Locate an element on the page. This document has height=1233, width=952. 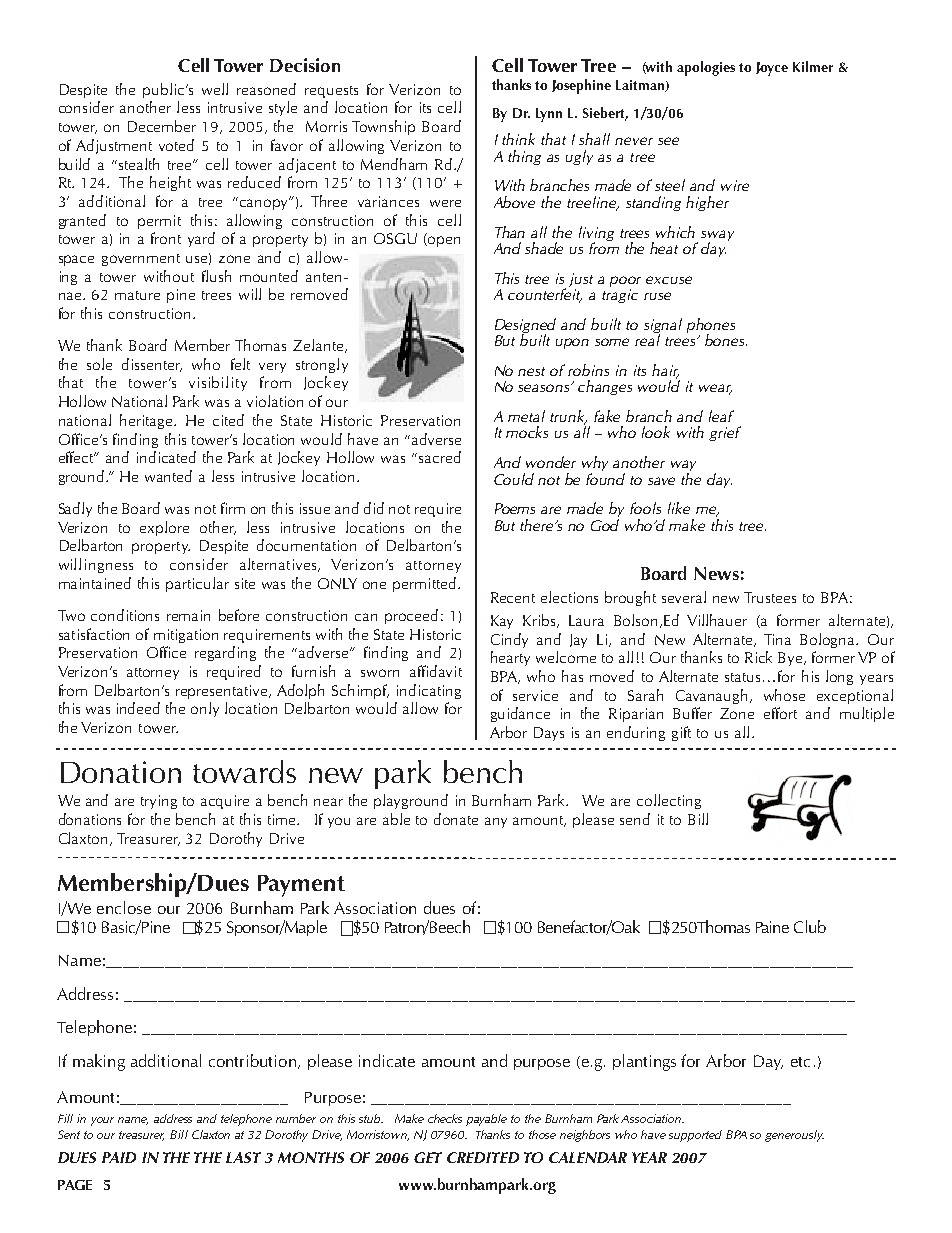
indeed is located at coordinates (138, 708).
